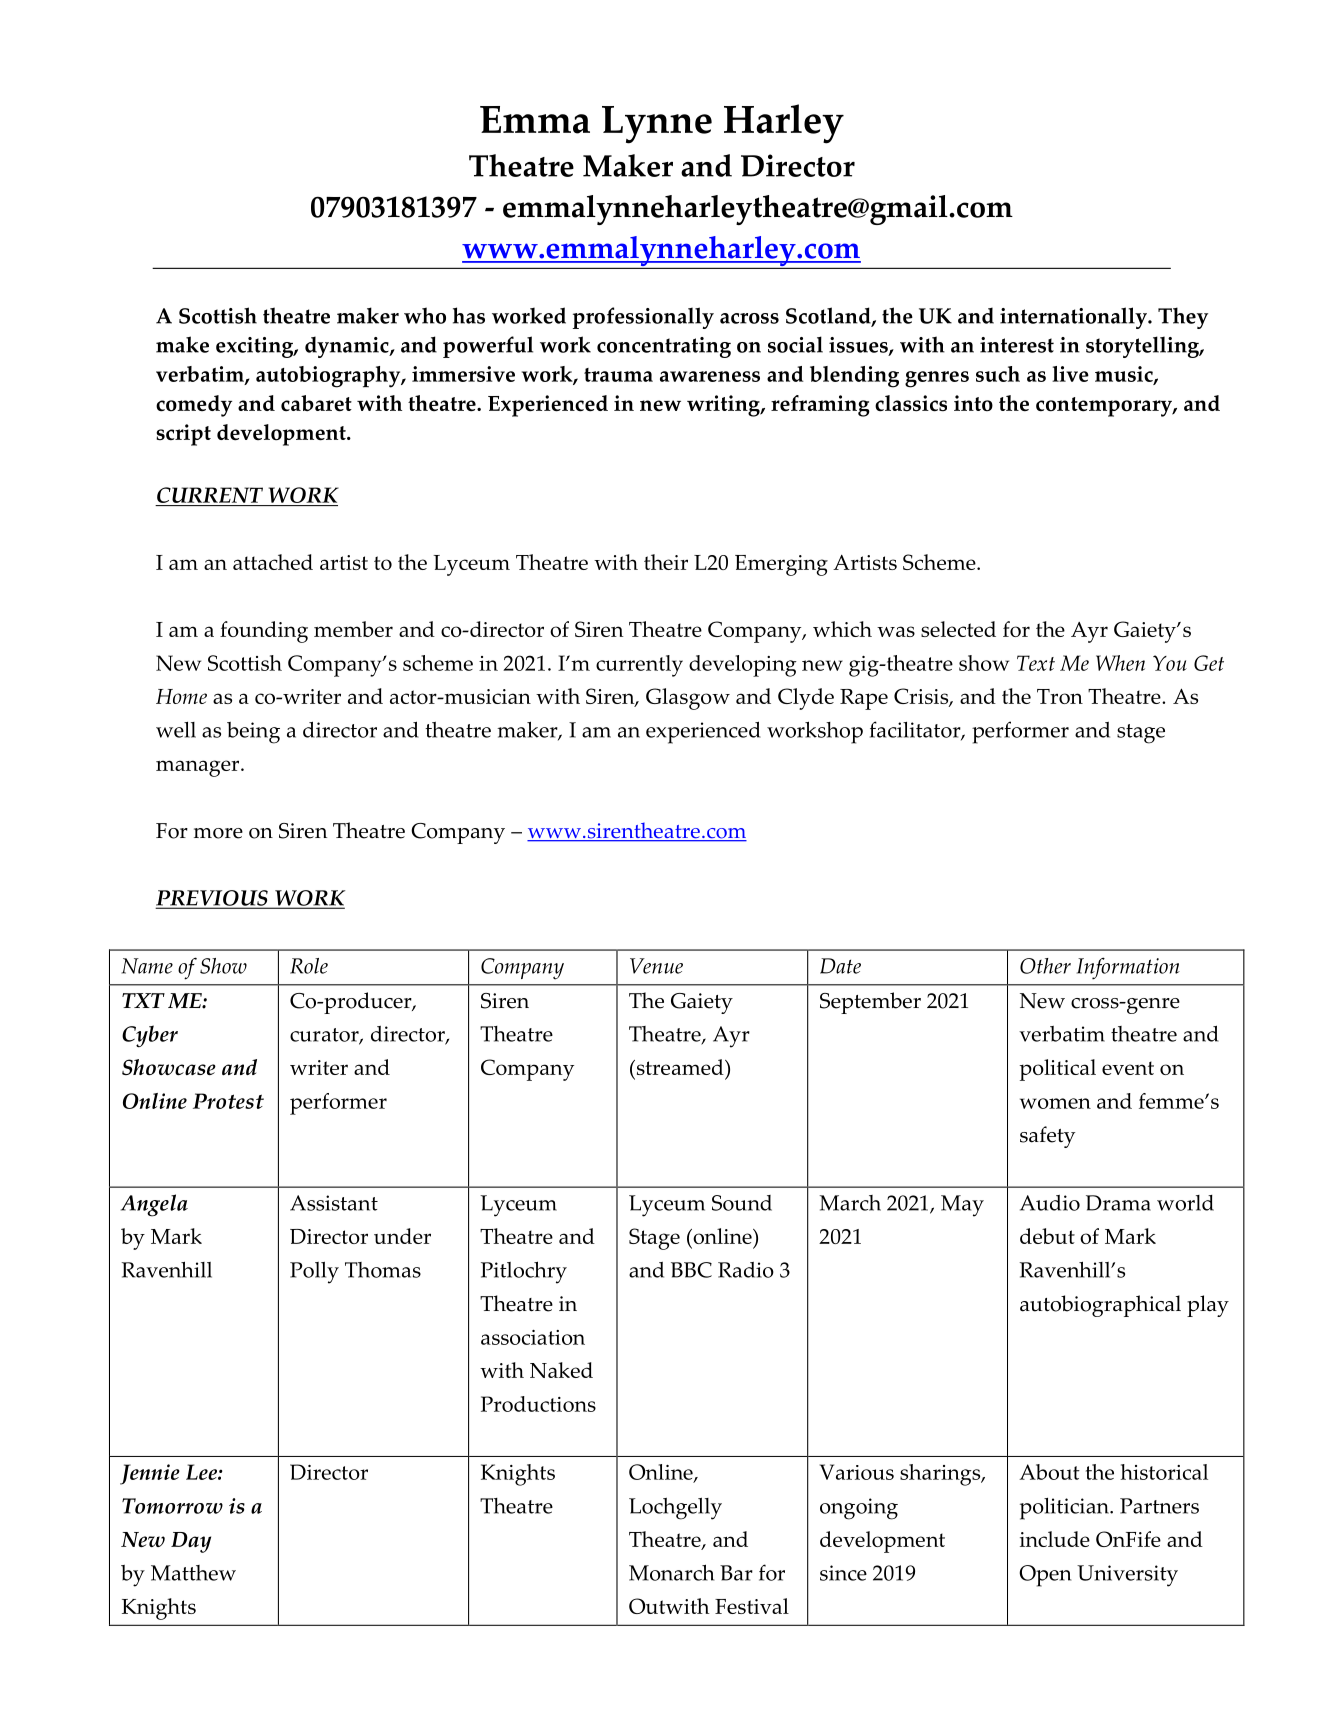  What do you see at coordinates (334, 1203) in the document?
I see `Assistant` at bounding box center [334, 1203].
